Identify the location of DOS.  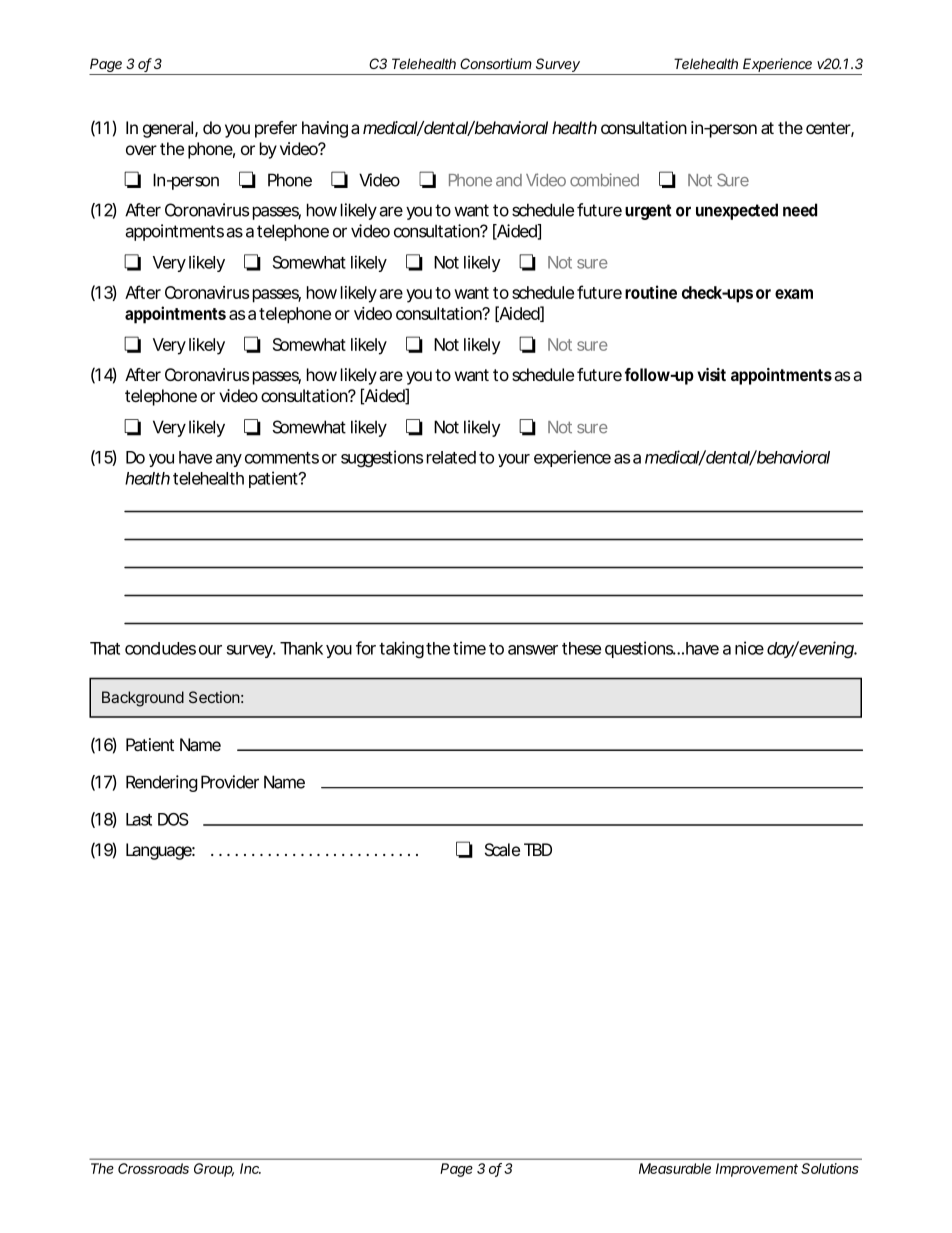
(173, 819).
